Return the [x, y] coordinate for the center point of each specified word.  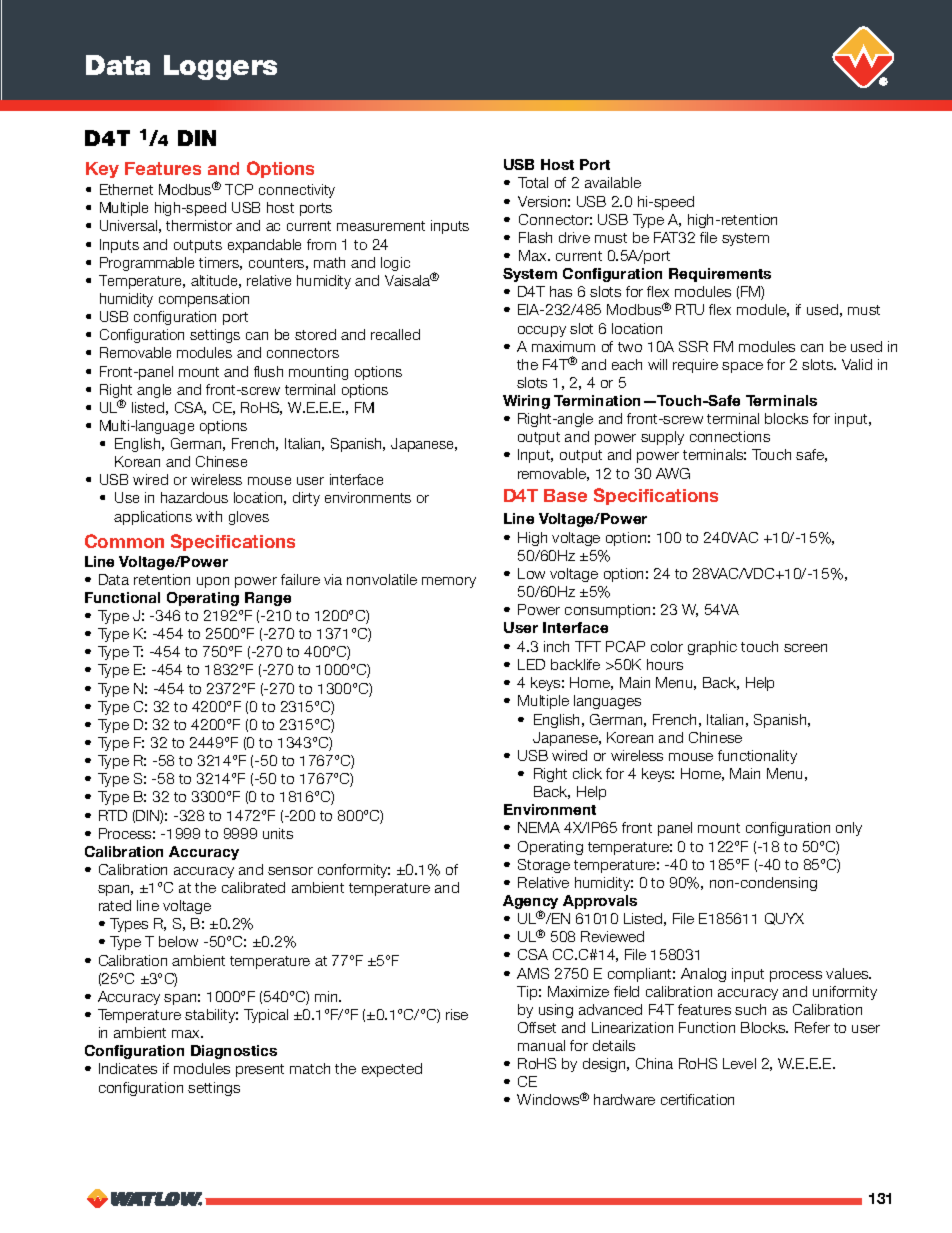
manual [541, 1045]
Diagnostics [234, 1052]
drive [574, 237]
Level [739, 1063]
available [613, 182]
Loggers [220, 67]
